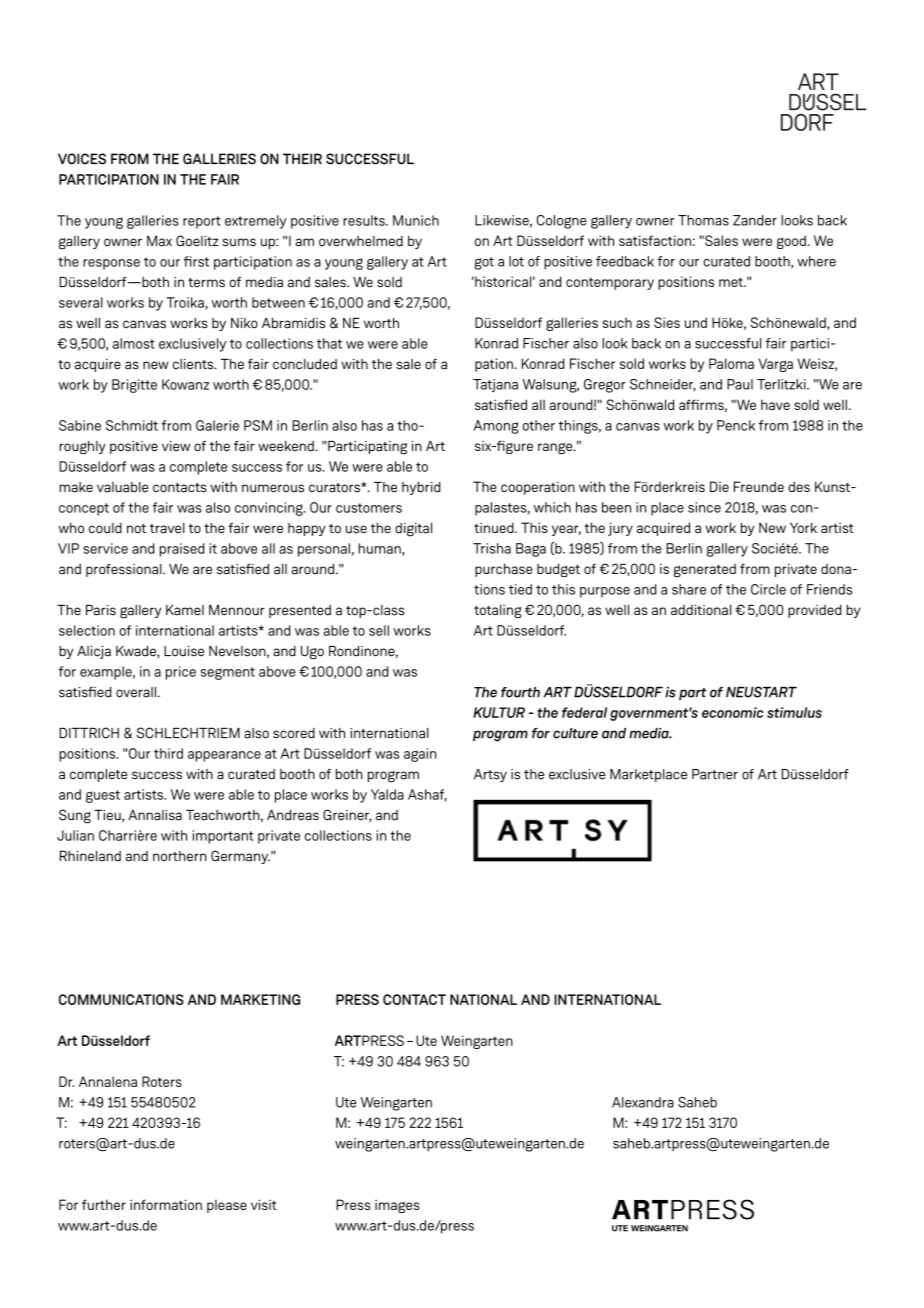  What do you see at coordinates (180, 856) in the document?
I see `northern` at bounding box center [180, 856].
